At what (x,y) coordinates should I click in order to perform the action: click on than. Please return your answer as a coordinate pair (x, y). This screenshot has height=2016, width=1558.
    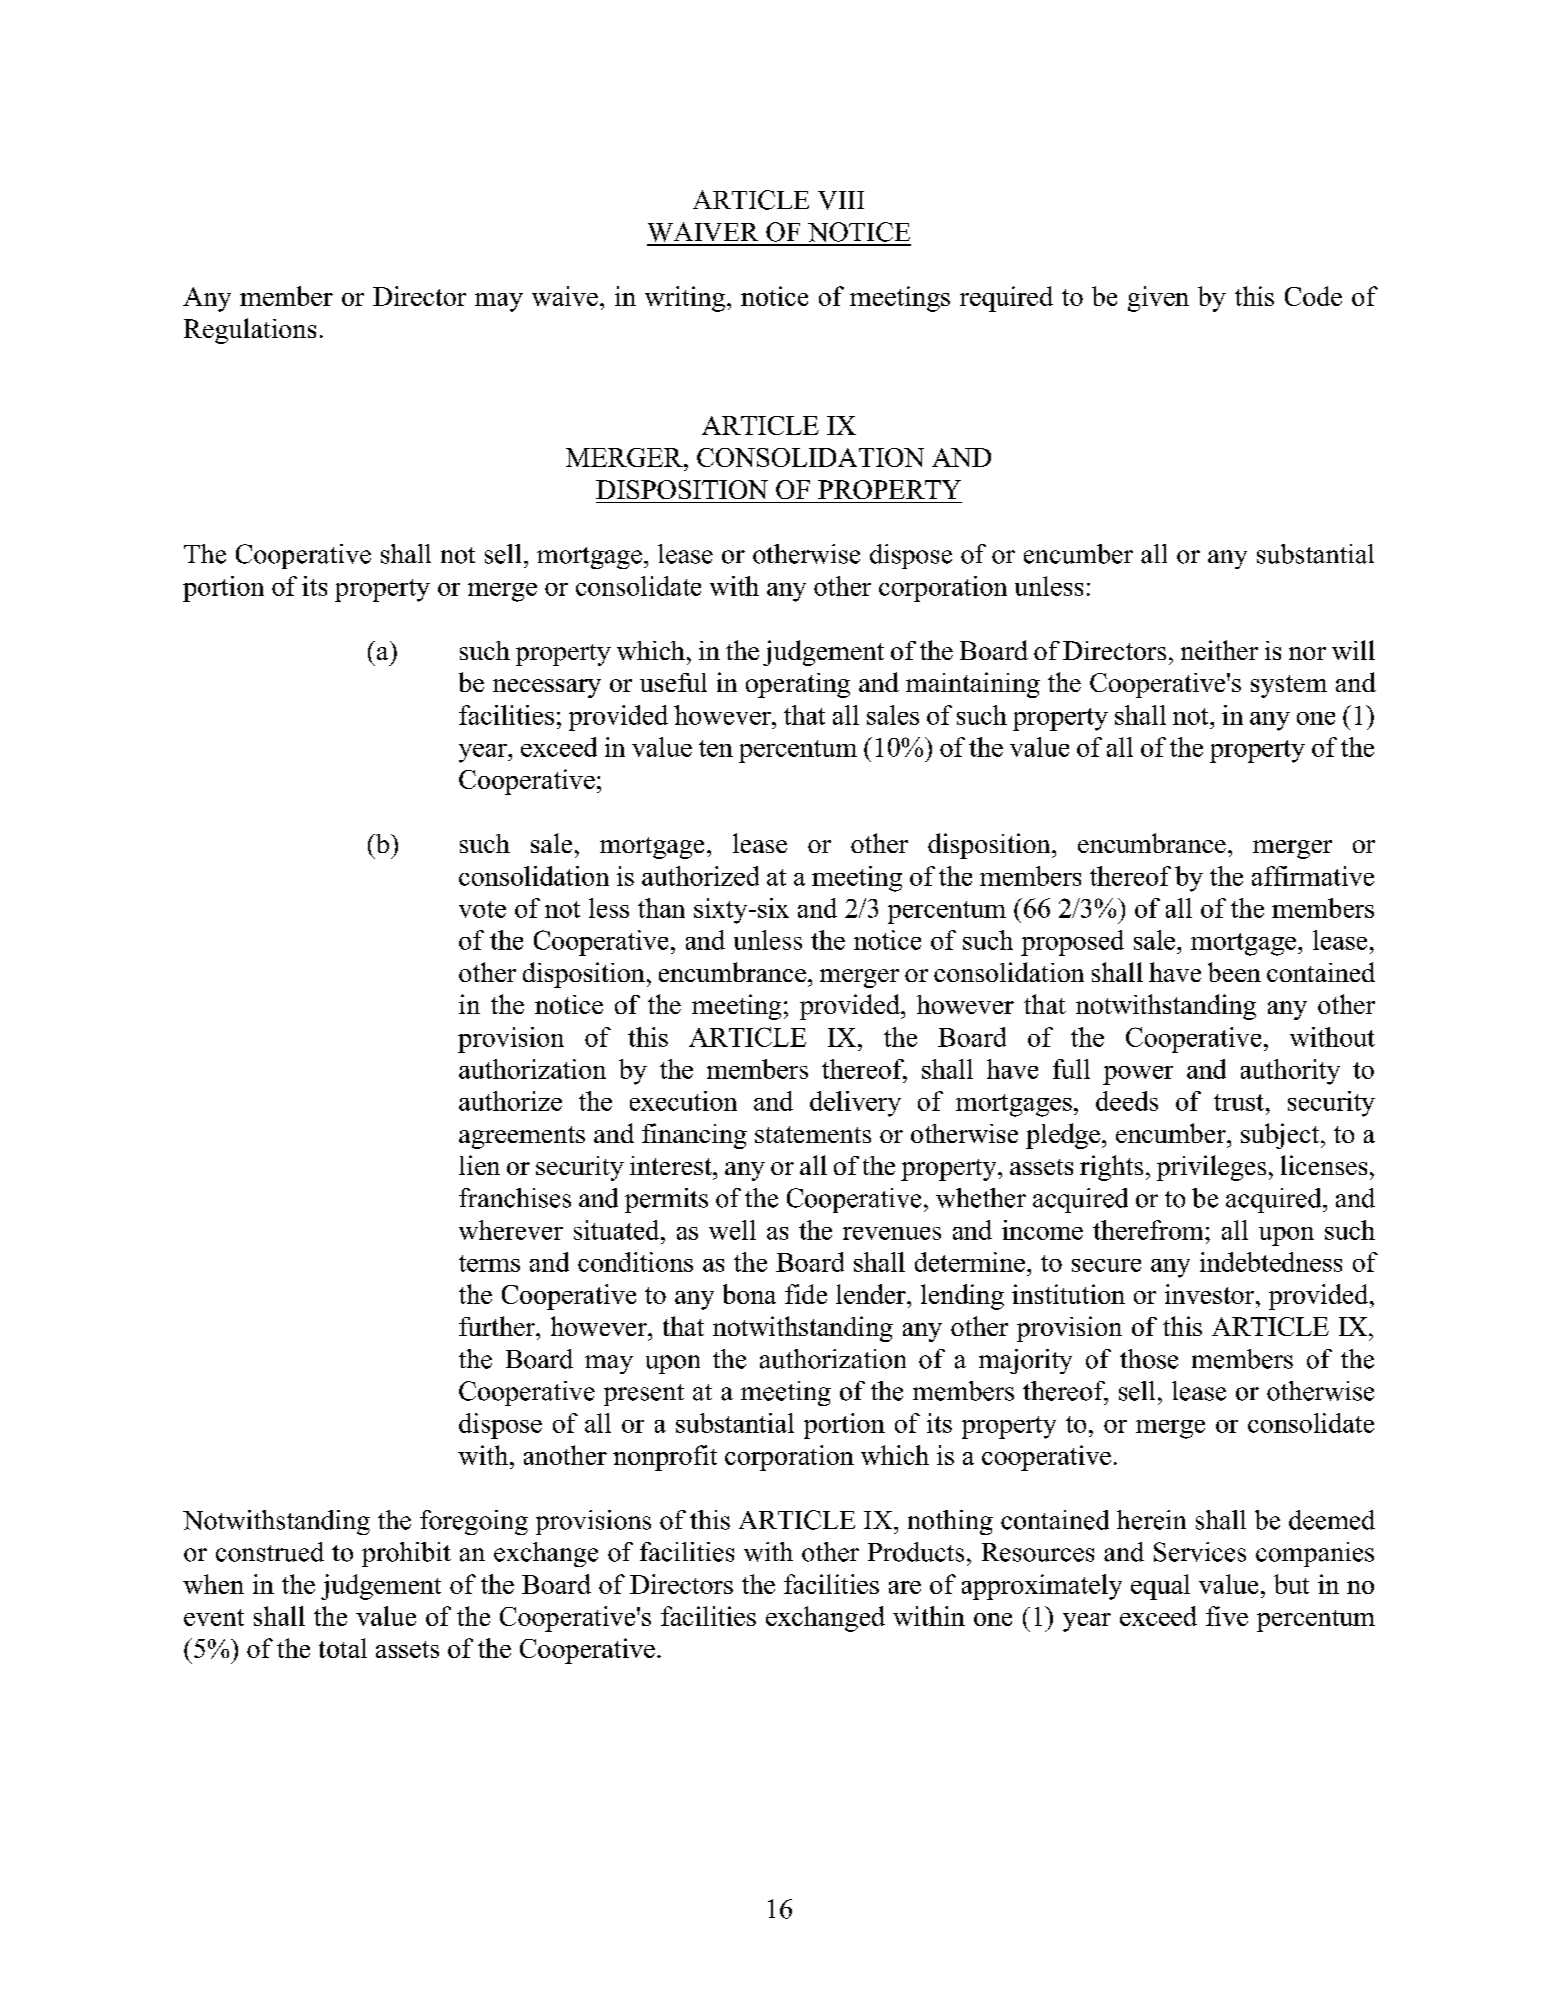
    Looking at the image, I should click on (661, 908).
